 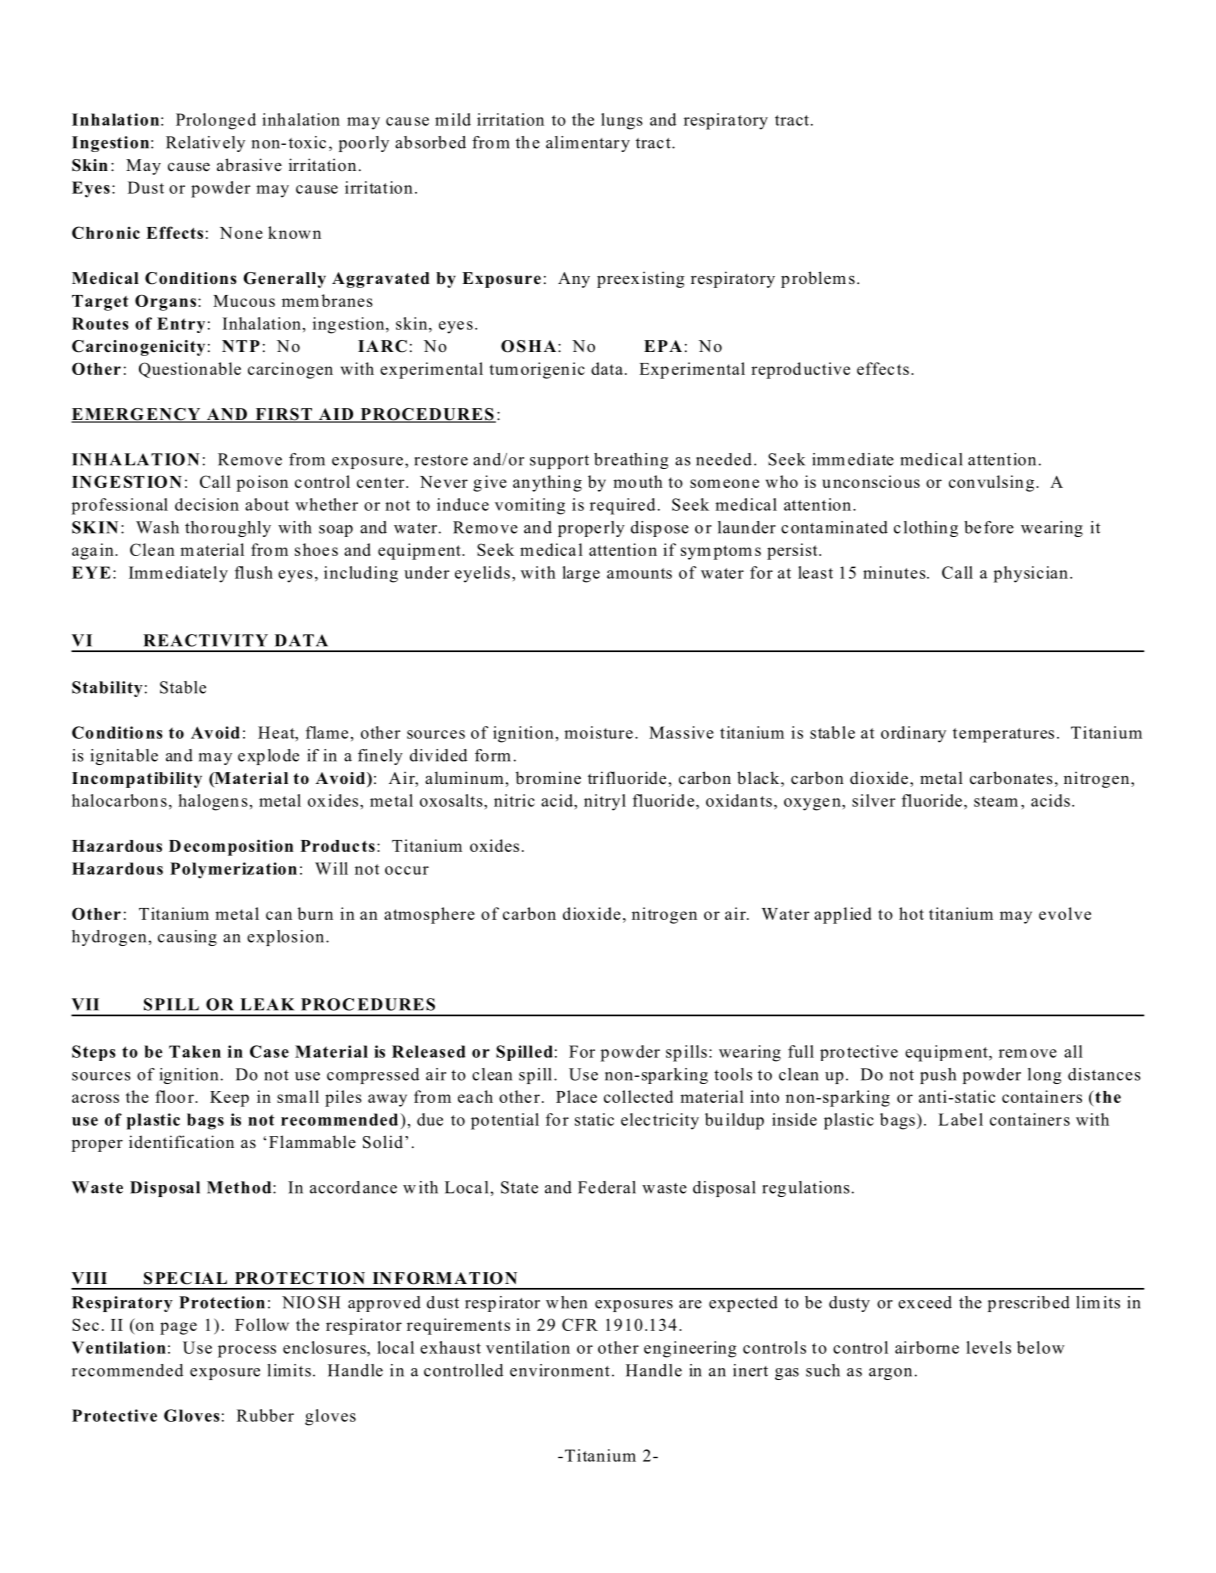 What do you see at coordinates (247, 1351) in the document?
I see `process` at bounding box center [247, 1351].
